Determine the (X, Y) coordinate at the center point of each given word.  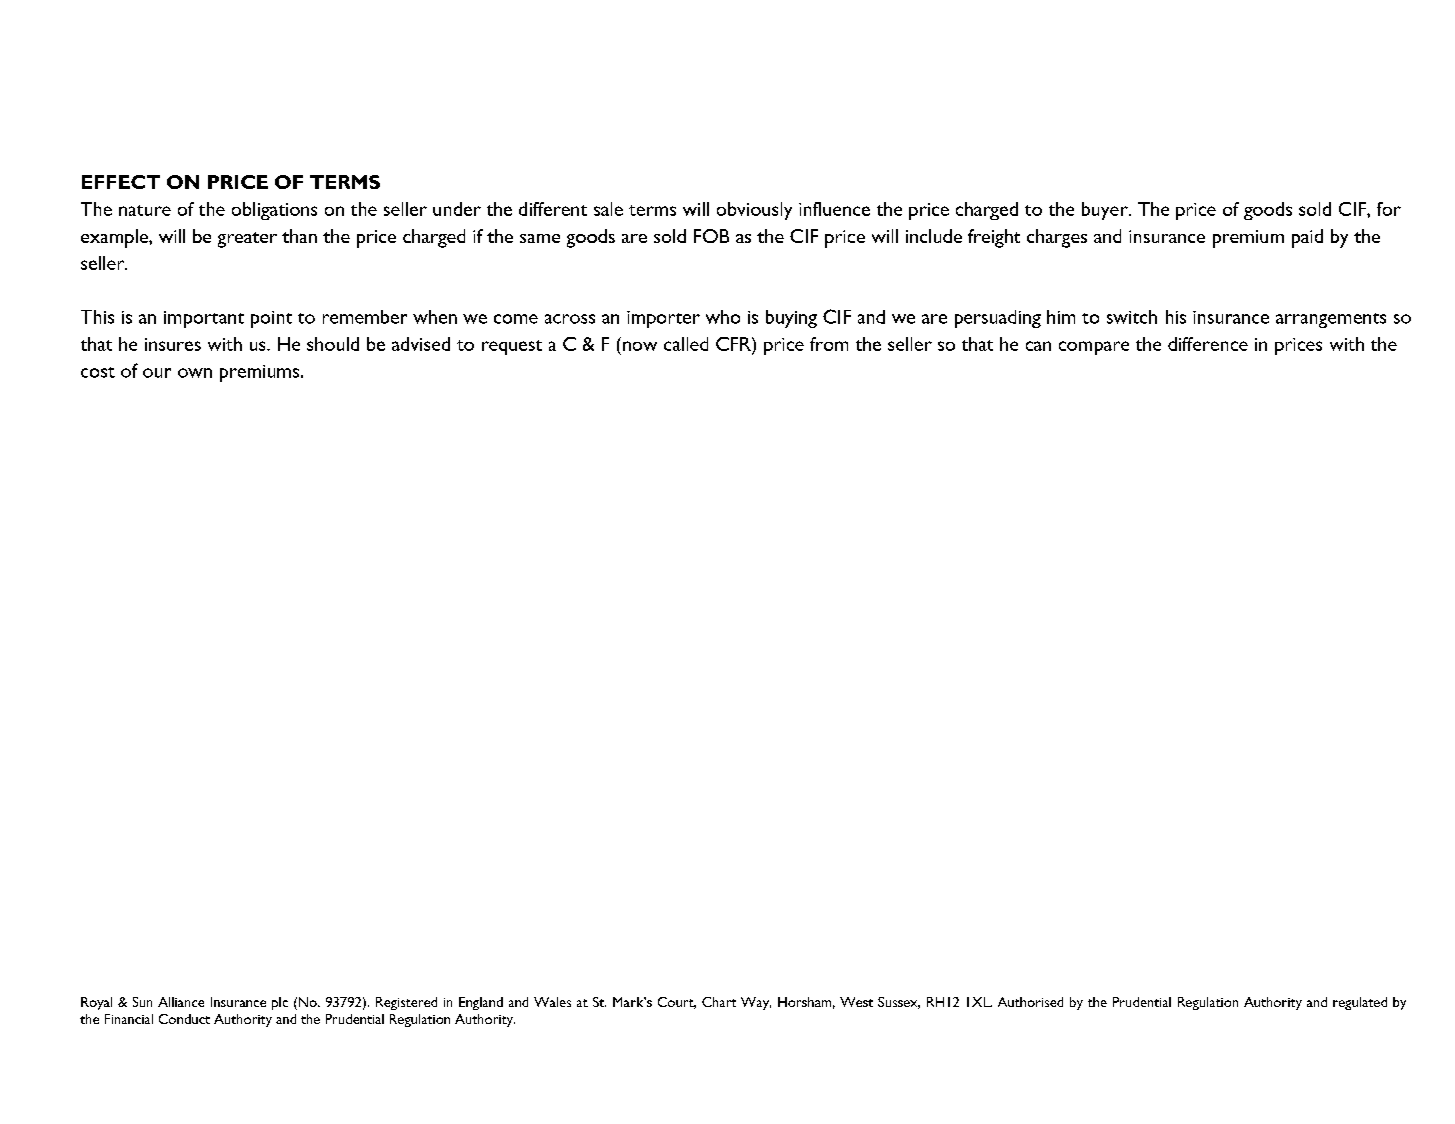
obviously (754, 211)
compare (1094, 348)
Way (756, 1003)
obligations (274, 211)
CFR (734, 344)
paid (1307, 238)
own (195, 373)
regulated (1360, 1003)
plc (280, 1003)
